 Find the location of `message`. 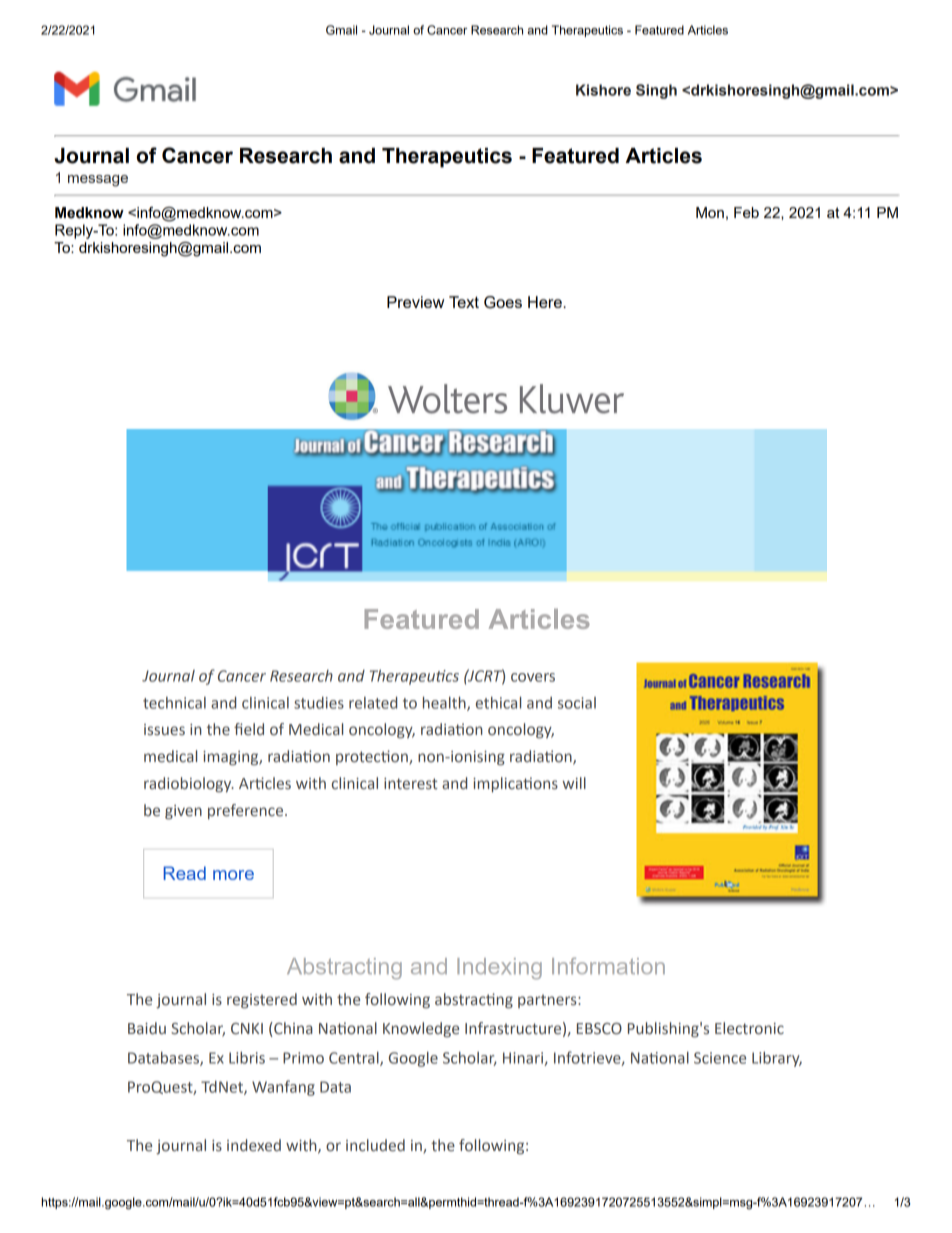

message is located at coordinates (98, 181).
